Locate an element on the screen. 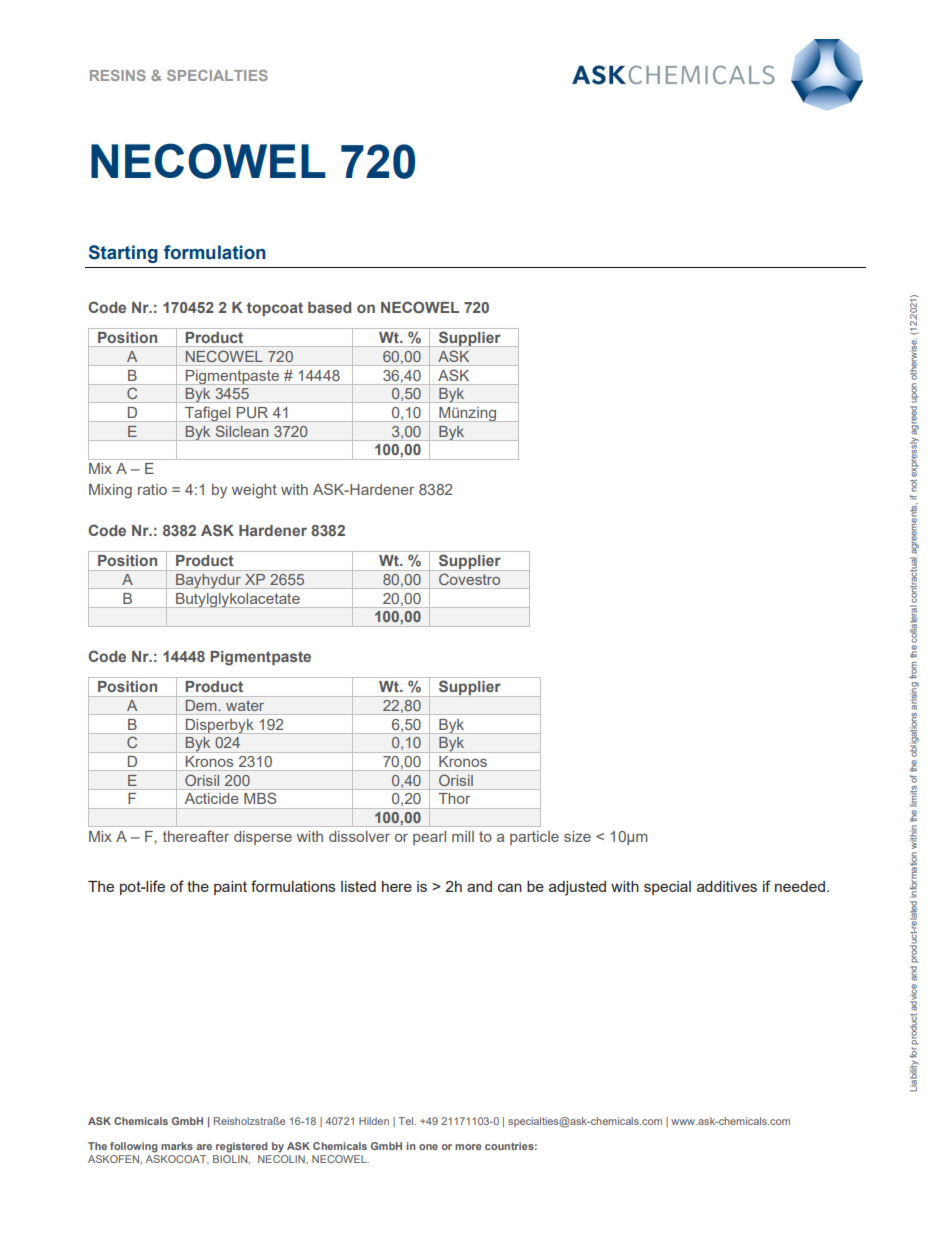 The width and height of the screenshot is (952, 1233). RESINS is located at coordinates (118, 75).
